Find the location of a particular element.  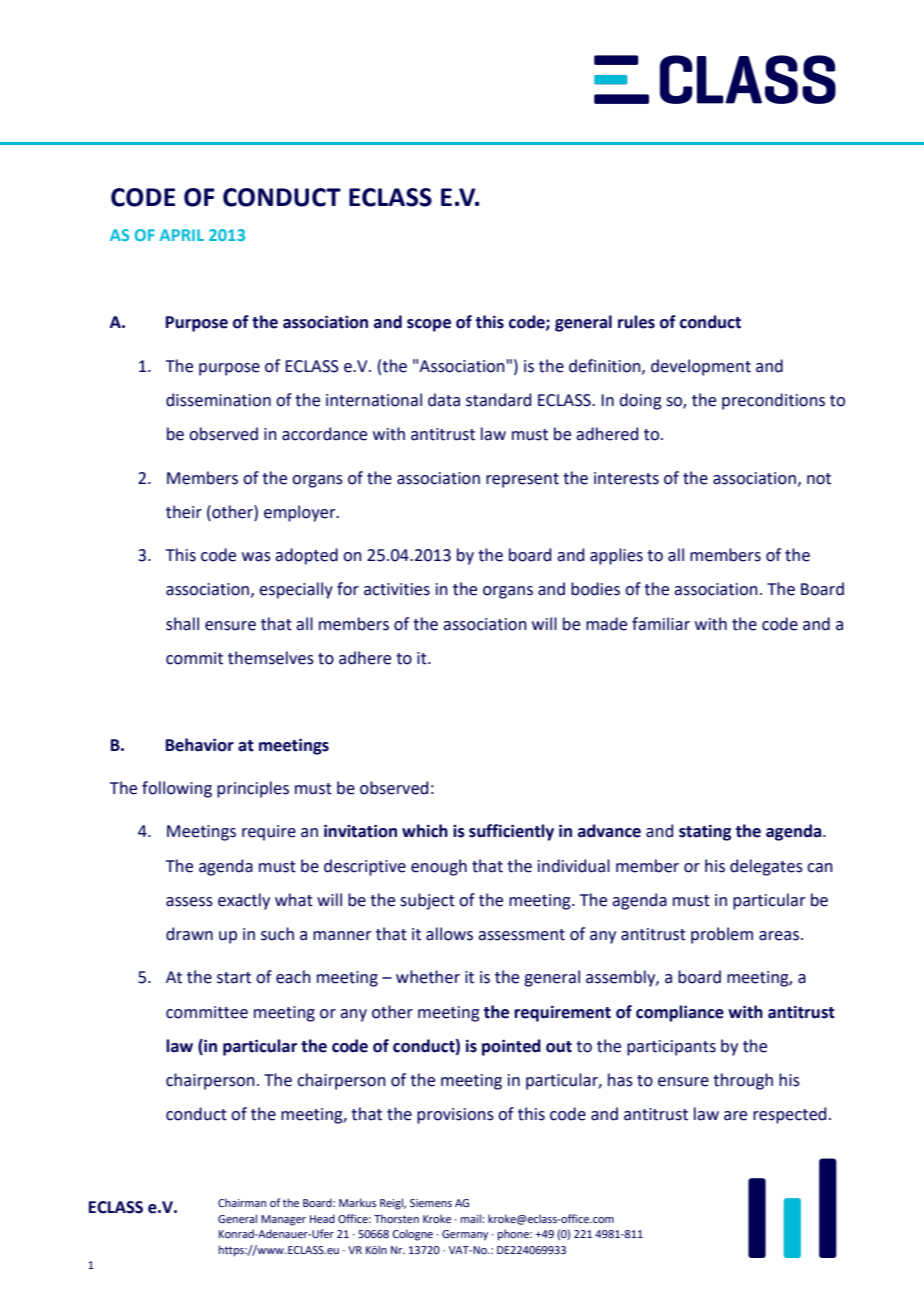

stating is located at coordinates (705, 832).
